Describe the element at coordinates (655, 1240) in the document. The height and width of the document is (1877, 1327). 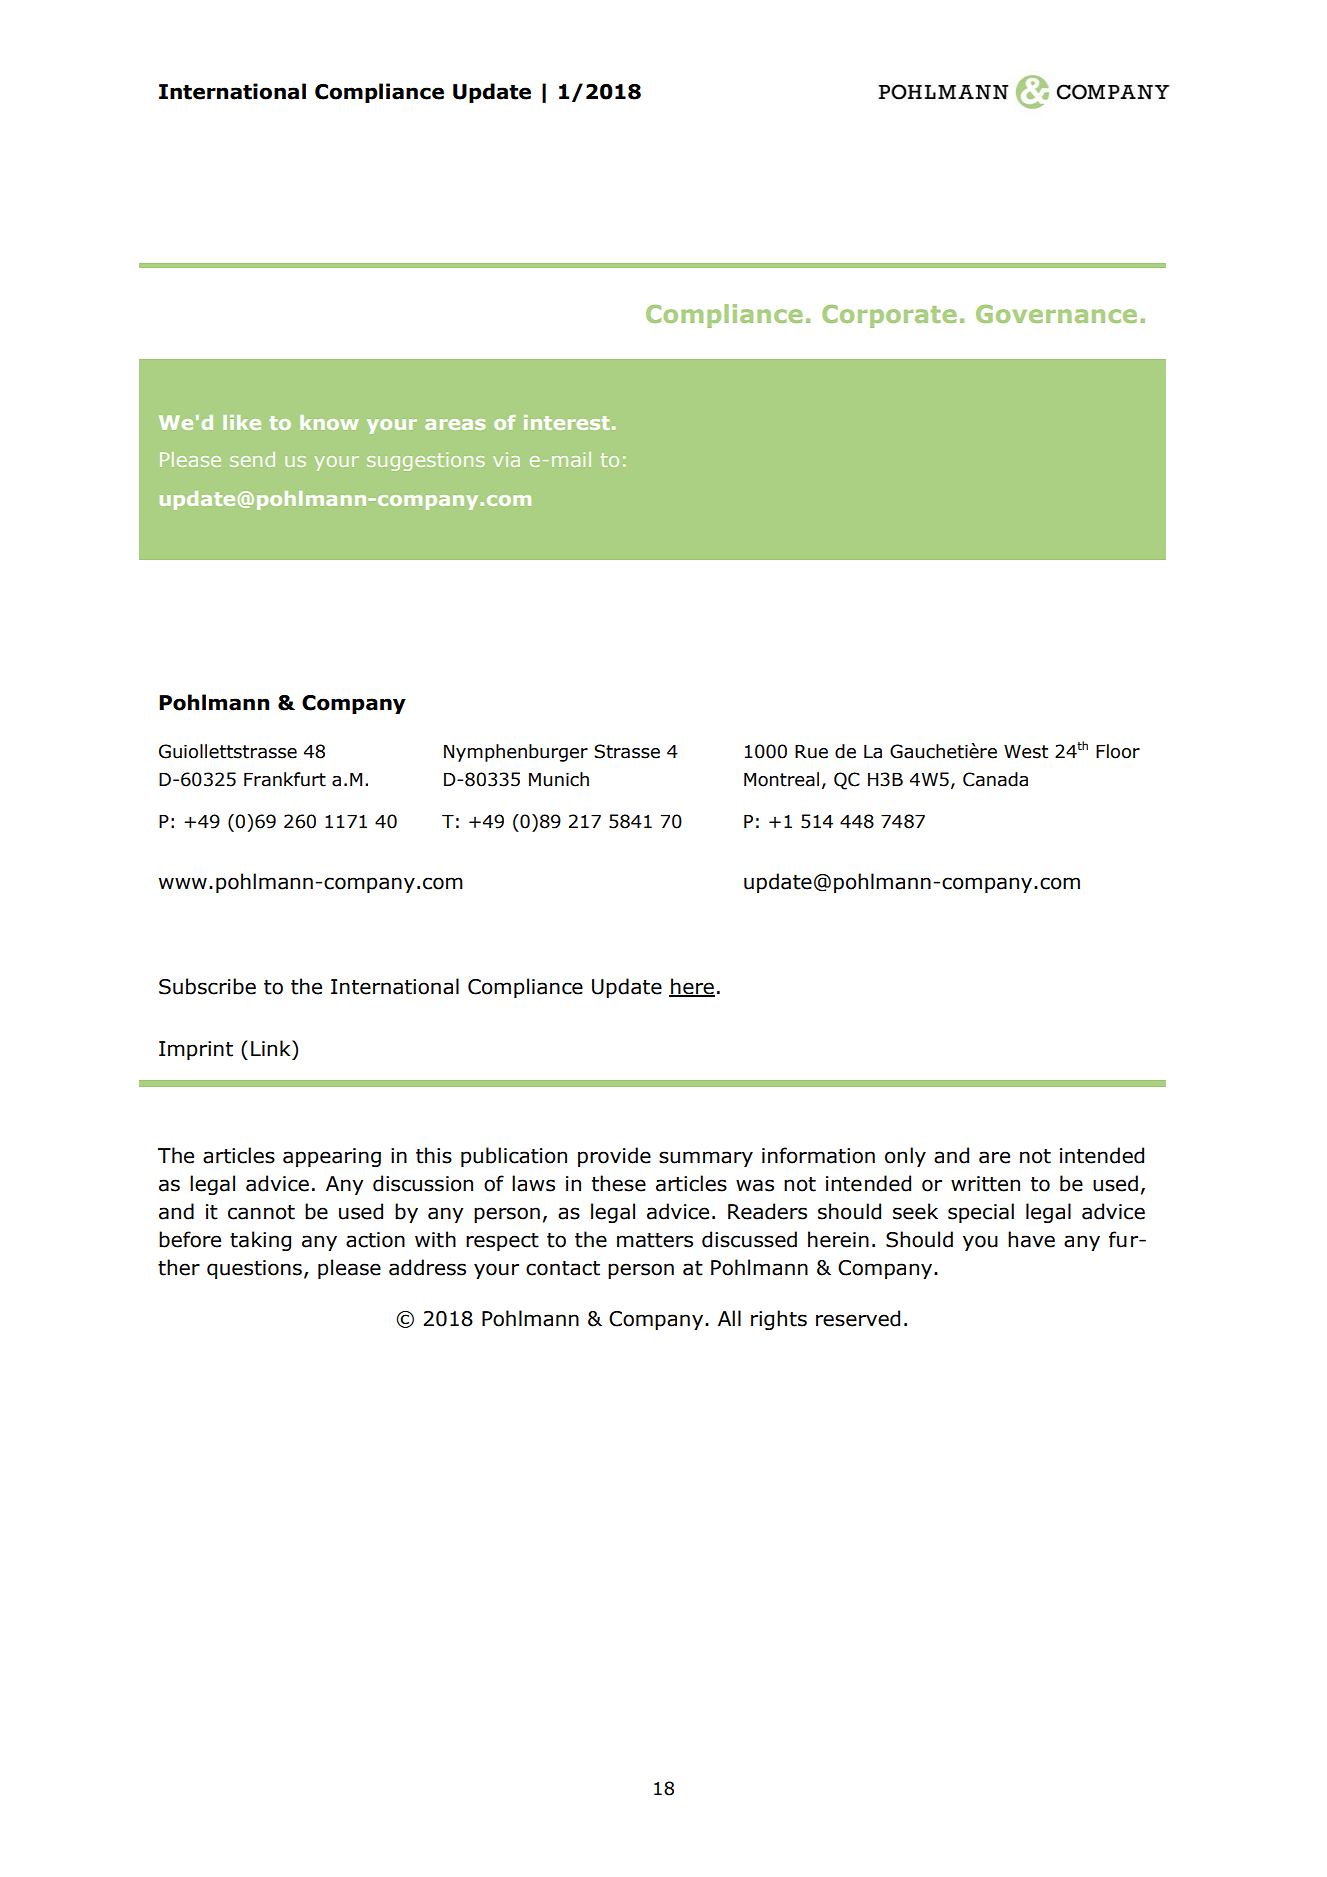
I see `matters` at that location.
